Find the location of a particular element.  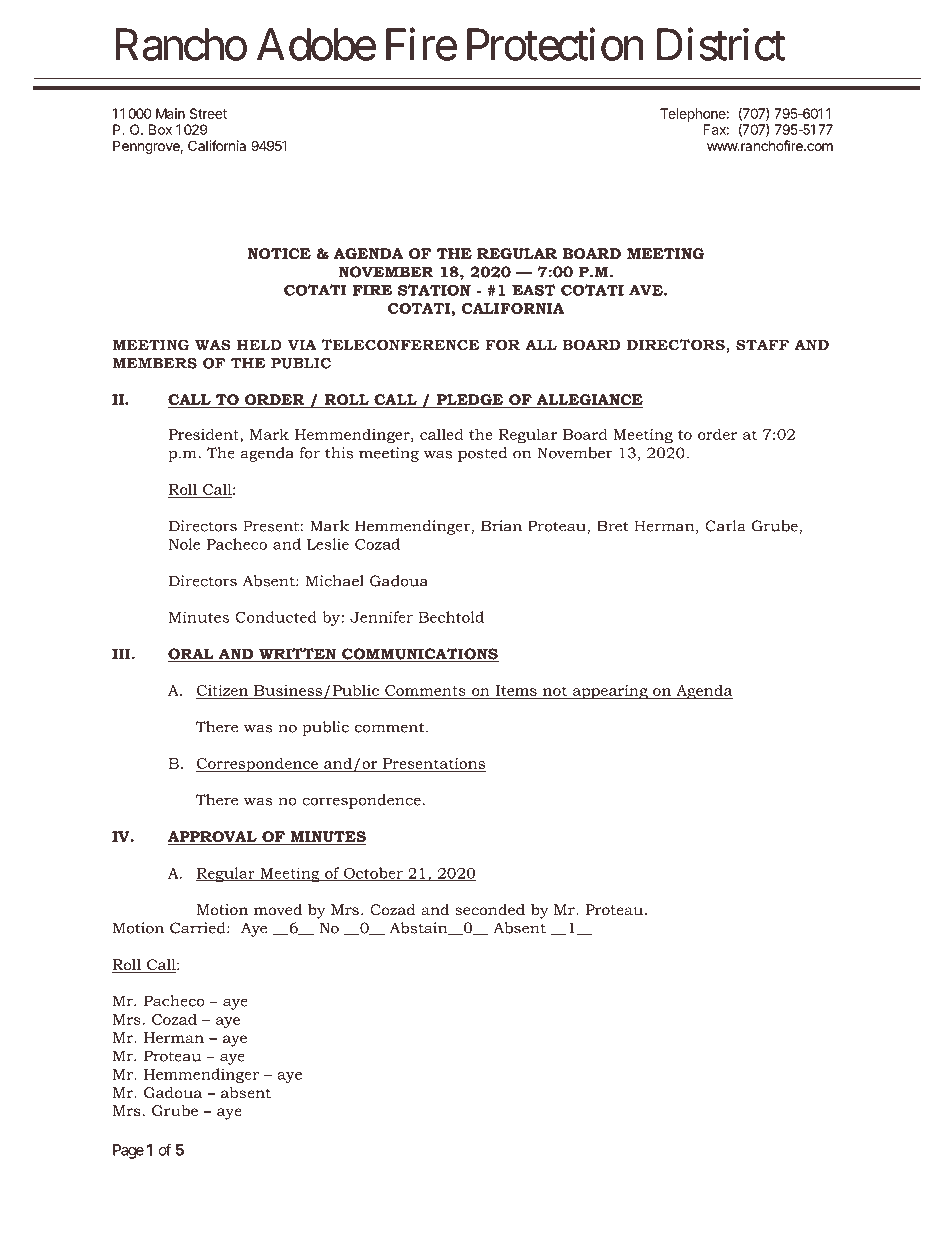

Carried is located at coordinates (199, 928).
